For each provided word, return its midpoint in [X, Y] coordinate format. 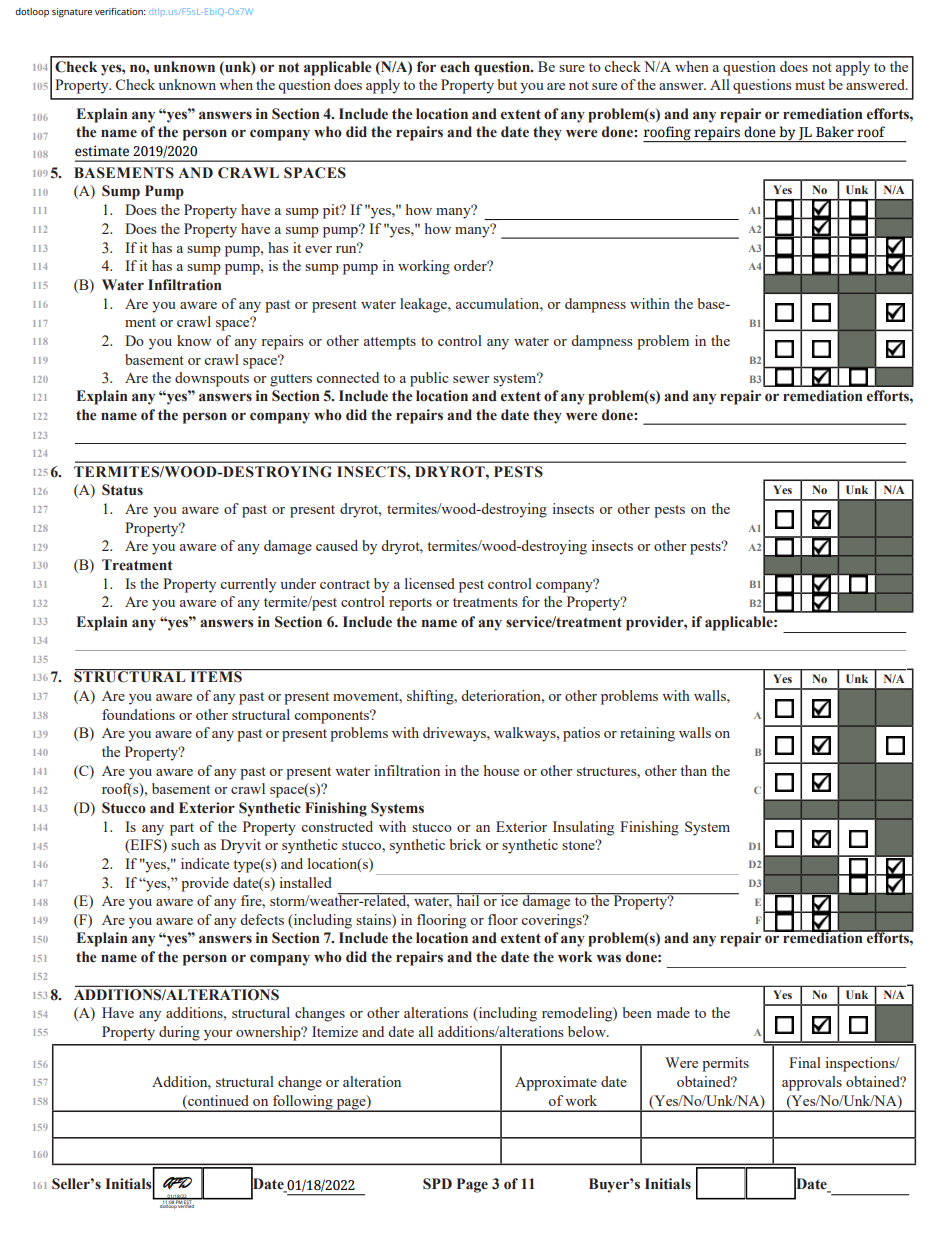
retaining [647, 734]
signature [72, 12]
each [455, 67]
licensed [430, 583]
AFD [177, 1183]
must [810, 85]
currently [248, 585]
